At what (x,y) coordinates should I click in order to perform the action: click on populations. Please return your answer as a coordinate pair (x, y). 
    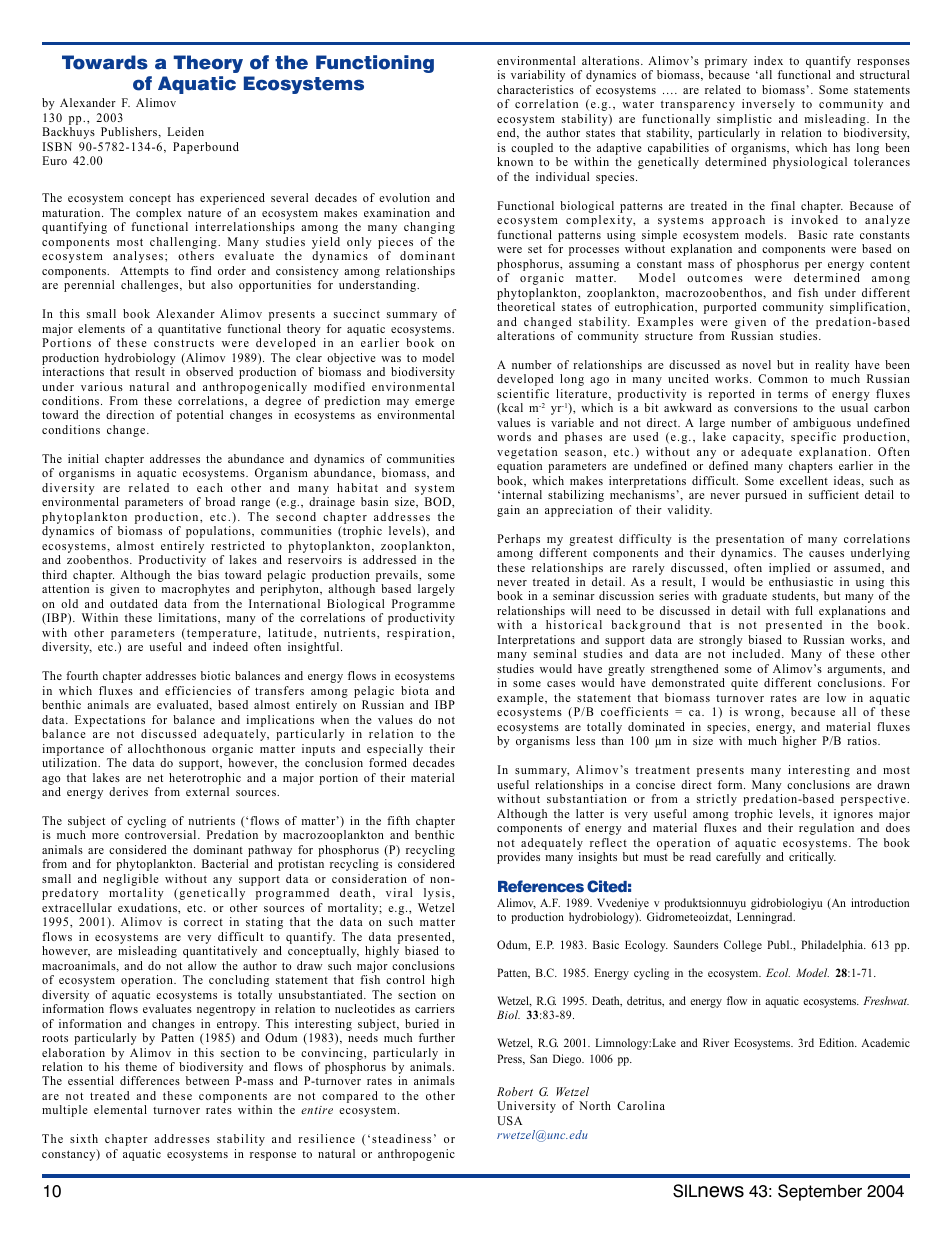
    Looking at the image, I should click on (219, 532).
